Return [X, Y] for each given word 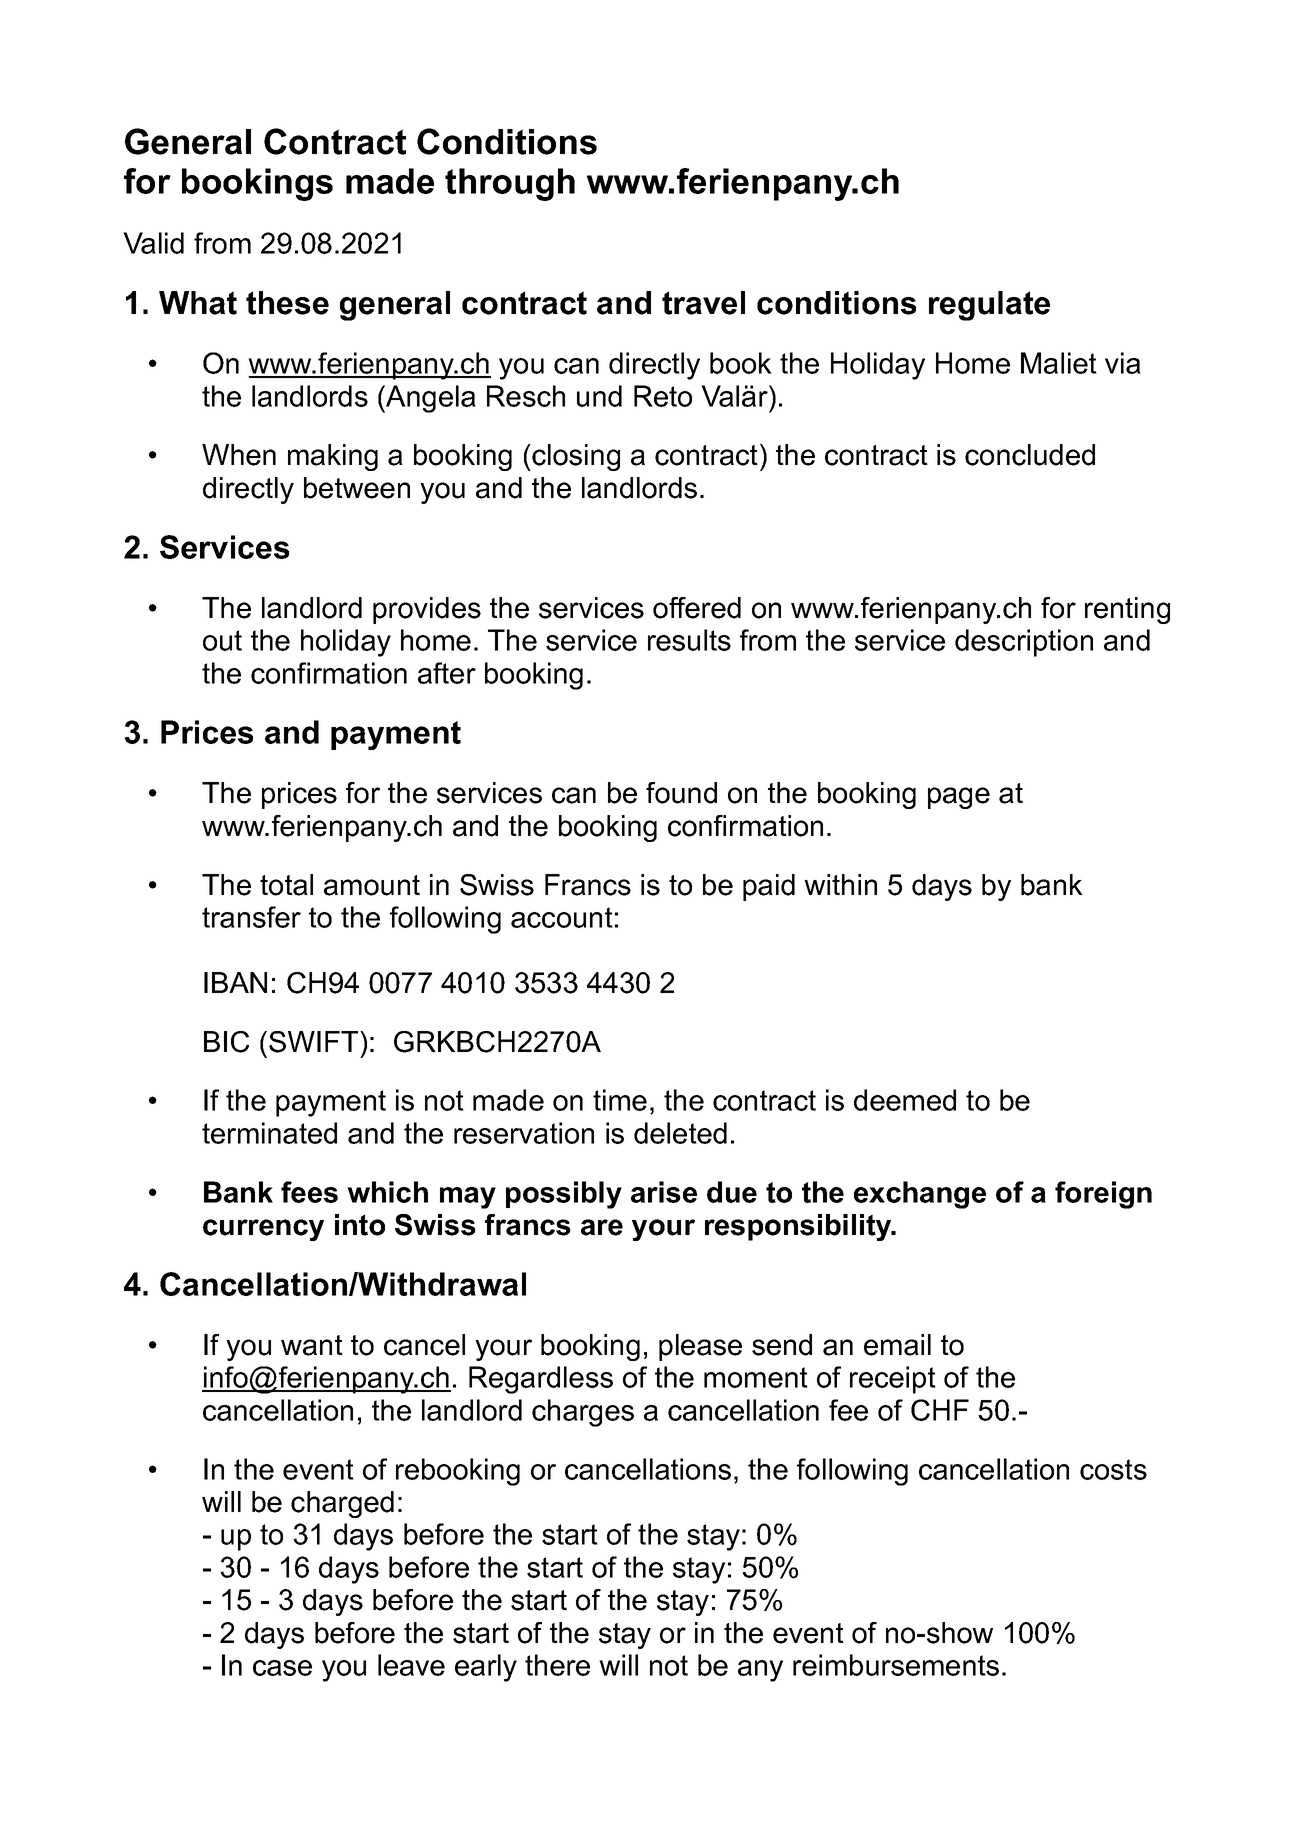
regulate [989, 306]
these [287, 303]
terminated [269, 1133]
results [689, 640]
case [282, 1668]
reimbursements [896, 1665]
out [222, 640]
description [1024, 643]
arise [664, 1192]
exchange [920, 1195]
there [557, 1665]
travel [703, 303]
